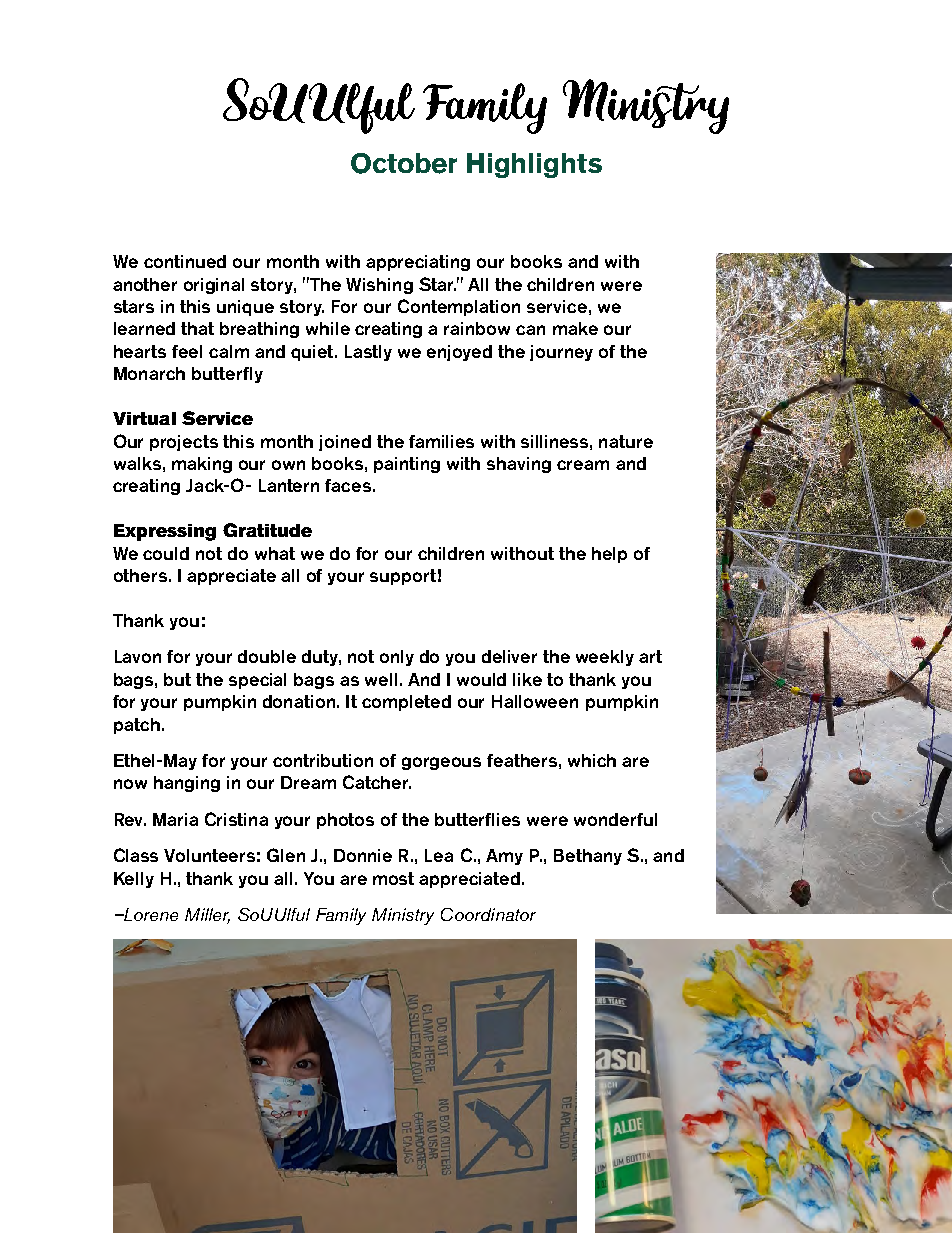  What do you see at coordinates (207, 916) in the image?
I see `Miller` at bounding box center [207, 916].
